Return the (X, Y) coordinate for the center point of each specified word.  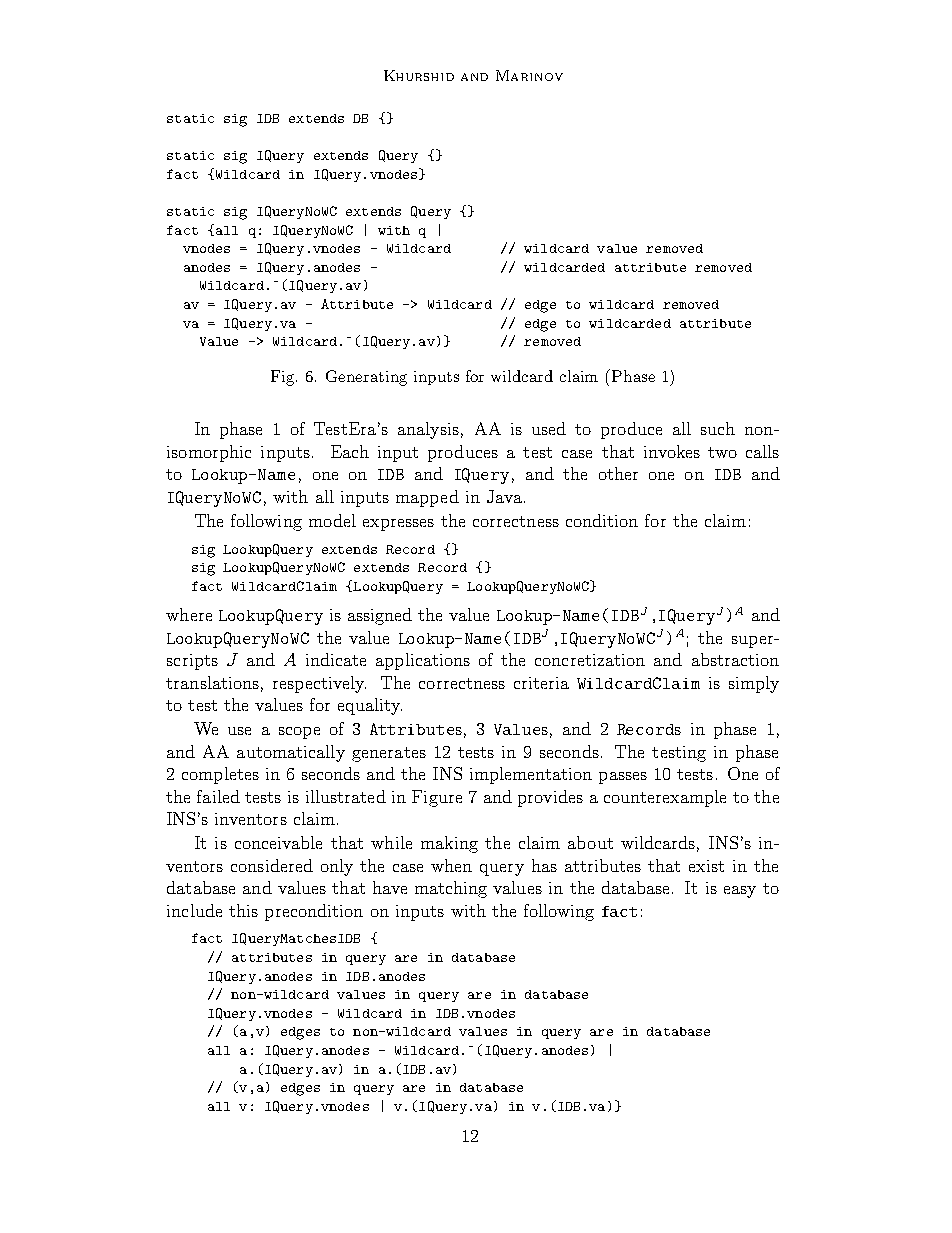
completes (220, 775)
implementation (531, 775)
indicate (336, 659)
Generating (366, 378)
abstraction (735, 659)
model (332, 520)
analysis (428, 430)
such (718, 428)
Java (504, 496)
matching (451, 889)
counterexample (665, 798)
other (618, 473)
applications (423, 661)
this (243, 910)
